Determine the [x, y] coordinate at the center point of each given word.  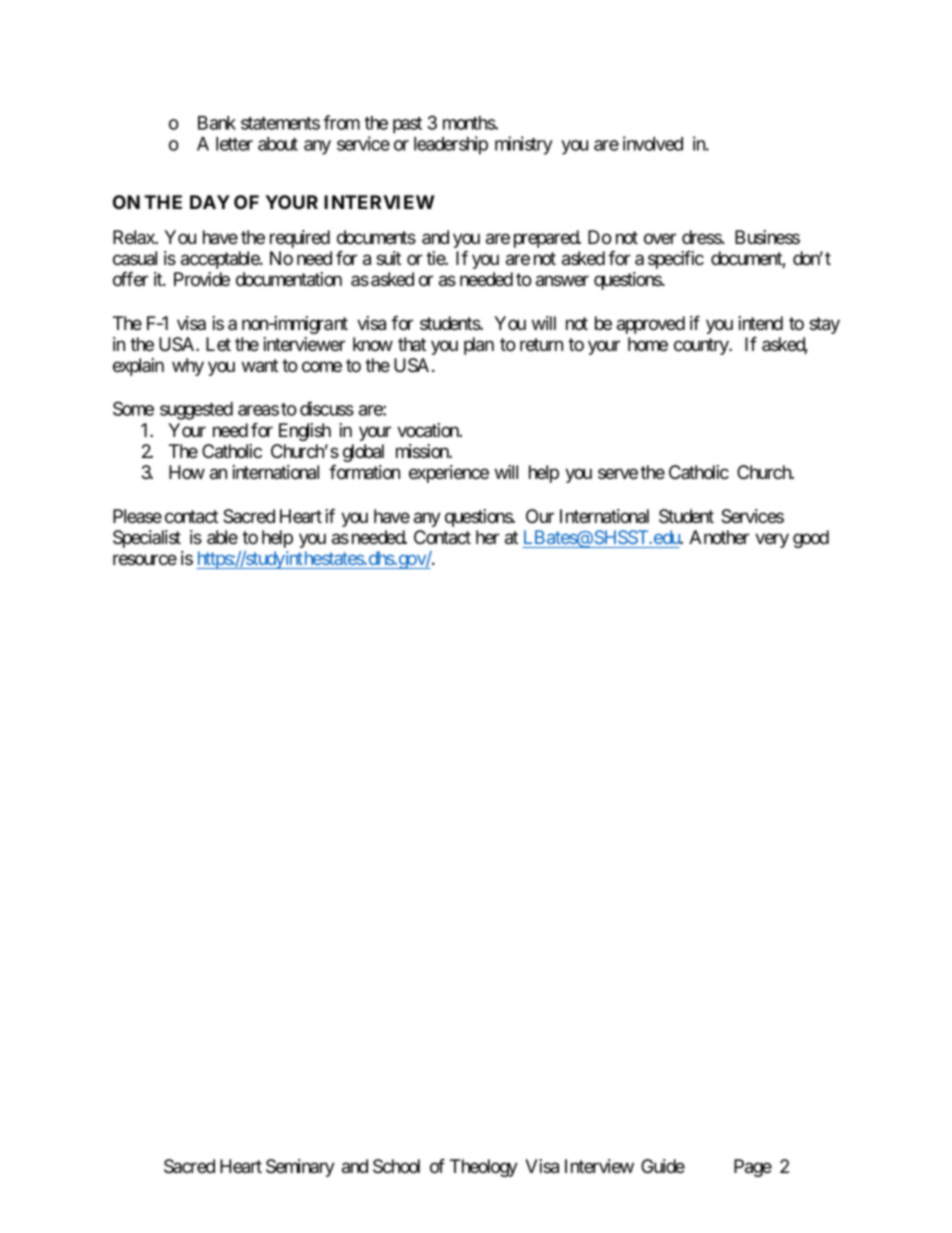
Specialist [147, 539]
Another [719, 537]
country [702, 346]
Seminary [300, 1168]
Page [753, 1168]
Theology [484, 1168]
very [772, 540]
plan [479, 346]
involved [653, 143]
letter [234, 144]
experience [449, 474]
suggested [196, 411]
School [396, 1166]
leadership [451, 145]
